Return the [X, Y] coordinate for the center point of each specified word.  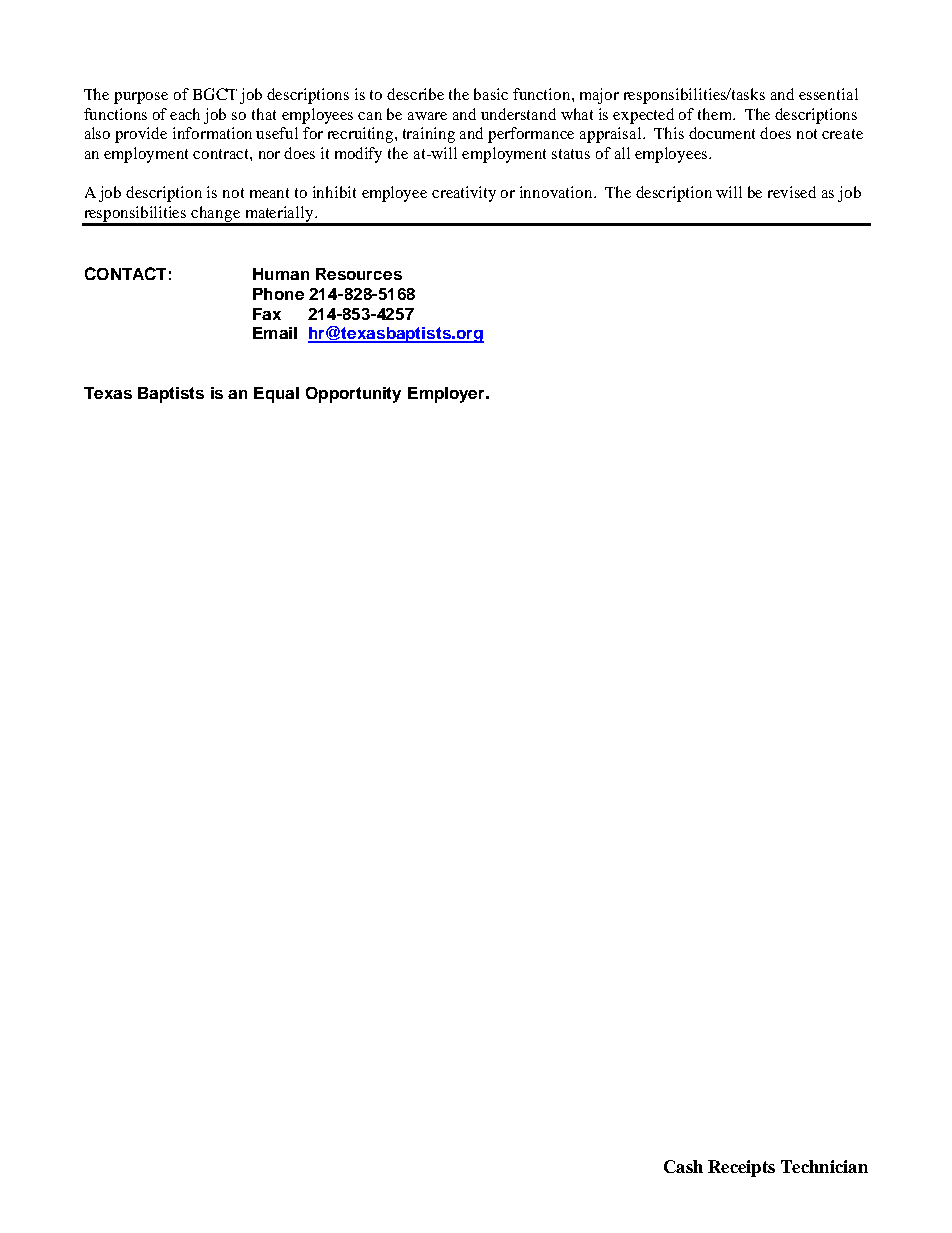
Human [281, 274]
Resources [359, 274]
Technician [824, 1166]
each [185, 114]
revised [792, 192]
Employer [447, 395]
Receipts [741, 1168]
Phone [278, 294]
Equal [276, 395]
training [429, 135]
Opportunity [353, 395]
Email [275, 333]
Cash [683, 1166]
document [722, 133]
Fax [267, 314]
